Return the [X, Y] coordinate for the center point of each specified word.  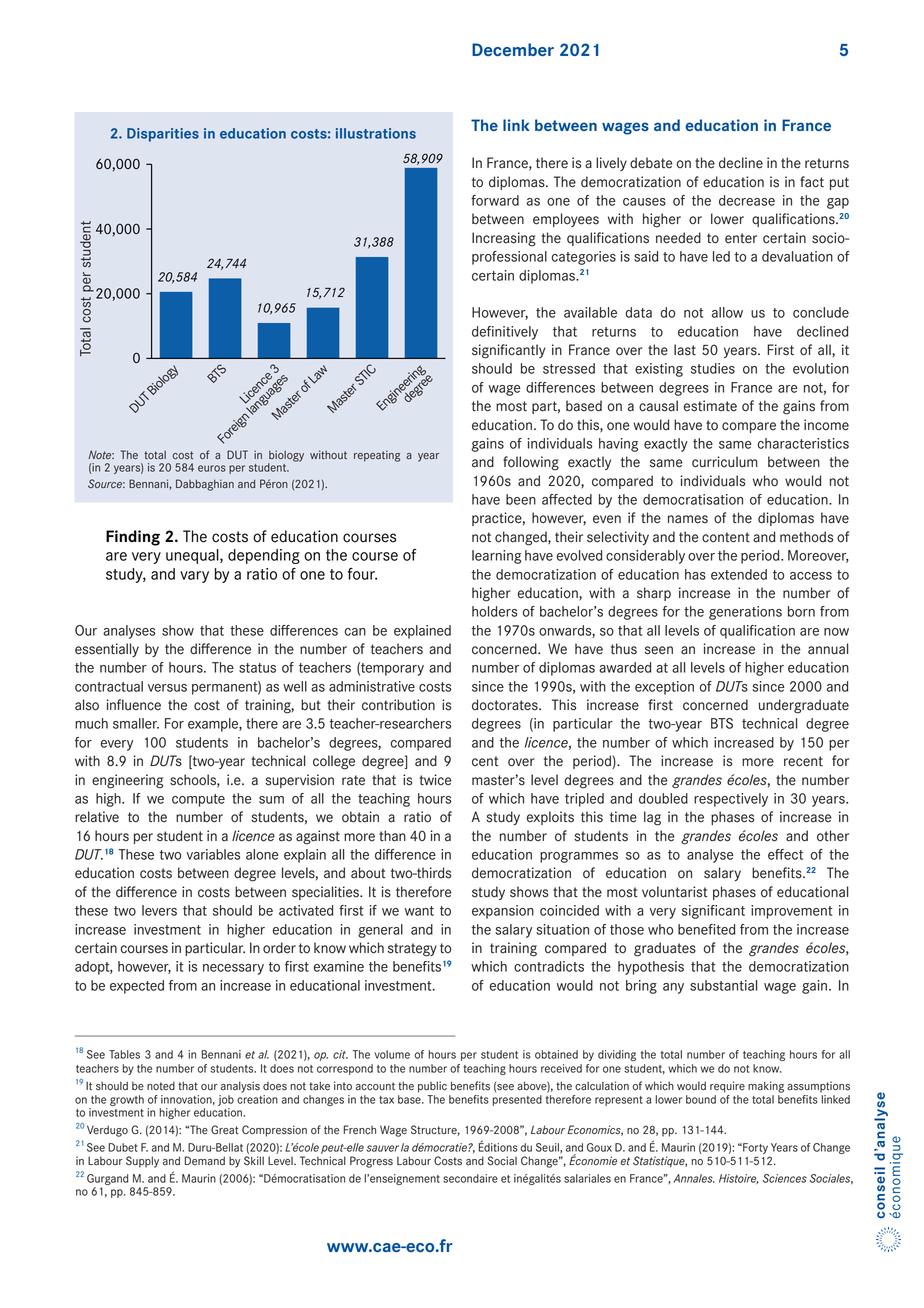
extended [739, 574]
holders [494, 611]
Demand [205, 1161]
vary [194, 577]
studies [713, 368]
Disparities [163, 135]
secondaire [470, 1178]
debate [651, 163]
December [513, 49]
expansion [503, 912]
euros [212, 468]
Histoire [738, 1179]
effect [785, 854]
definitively [505, 333]
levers [159, 910]
